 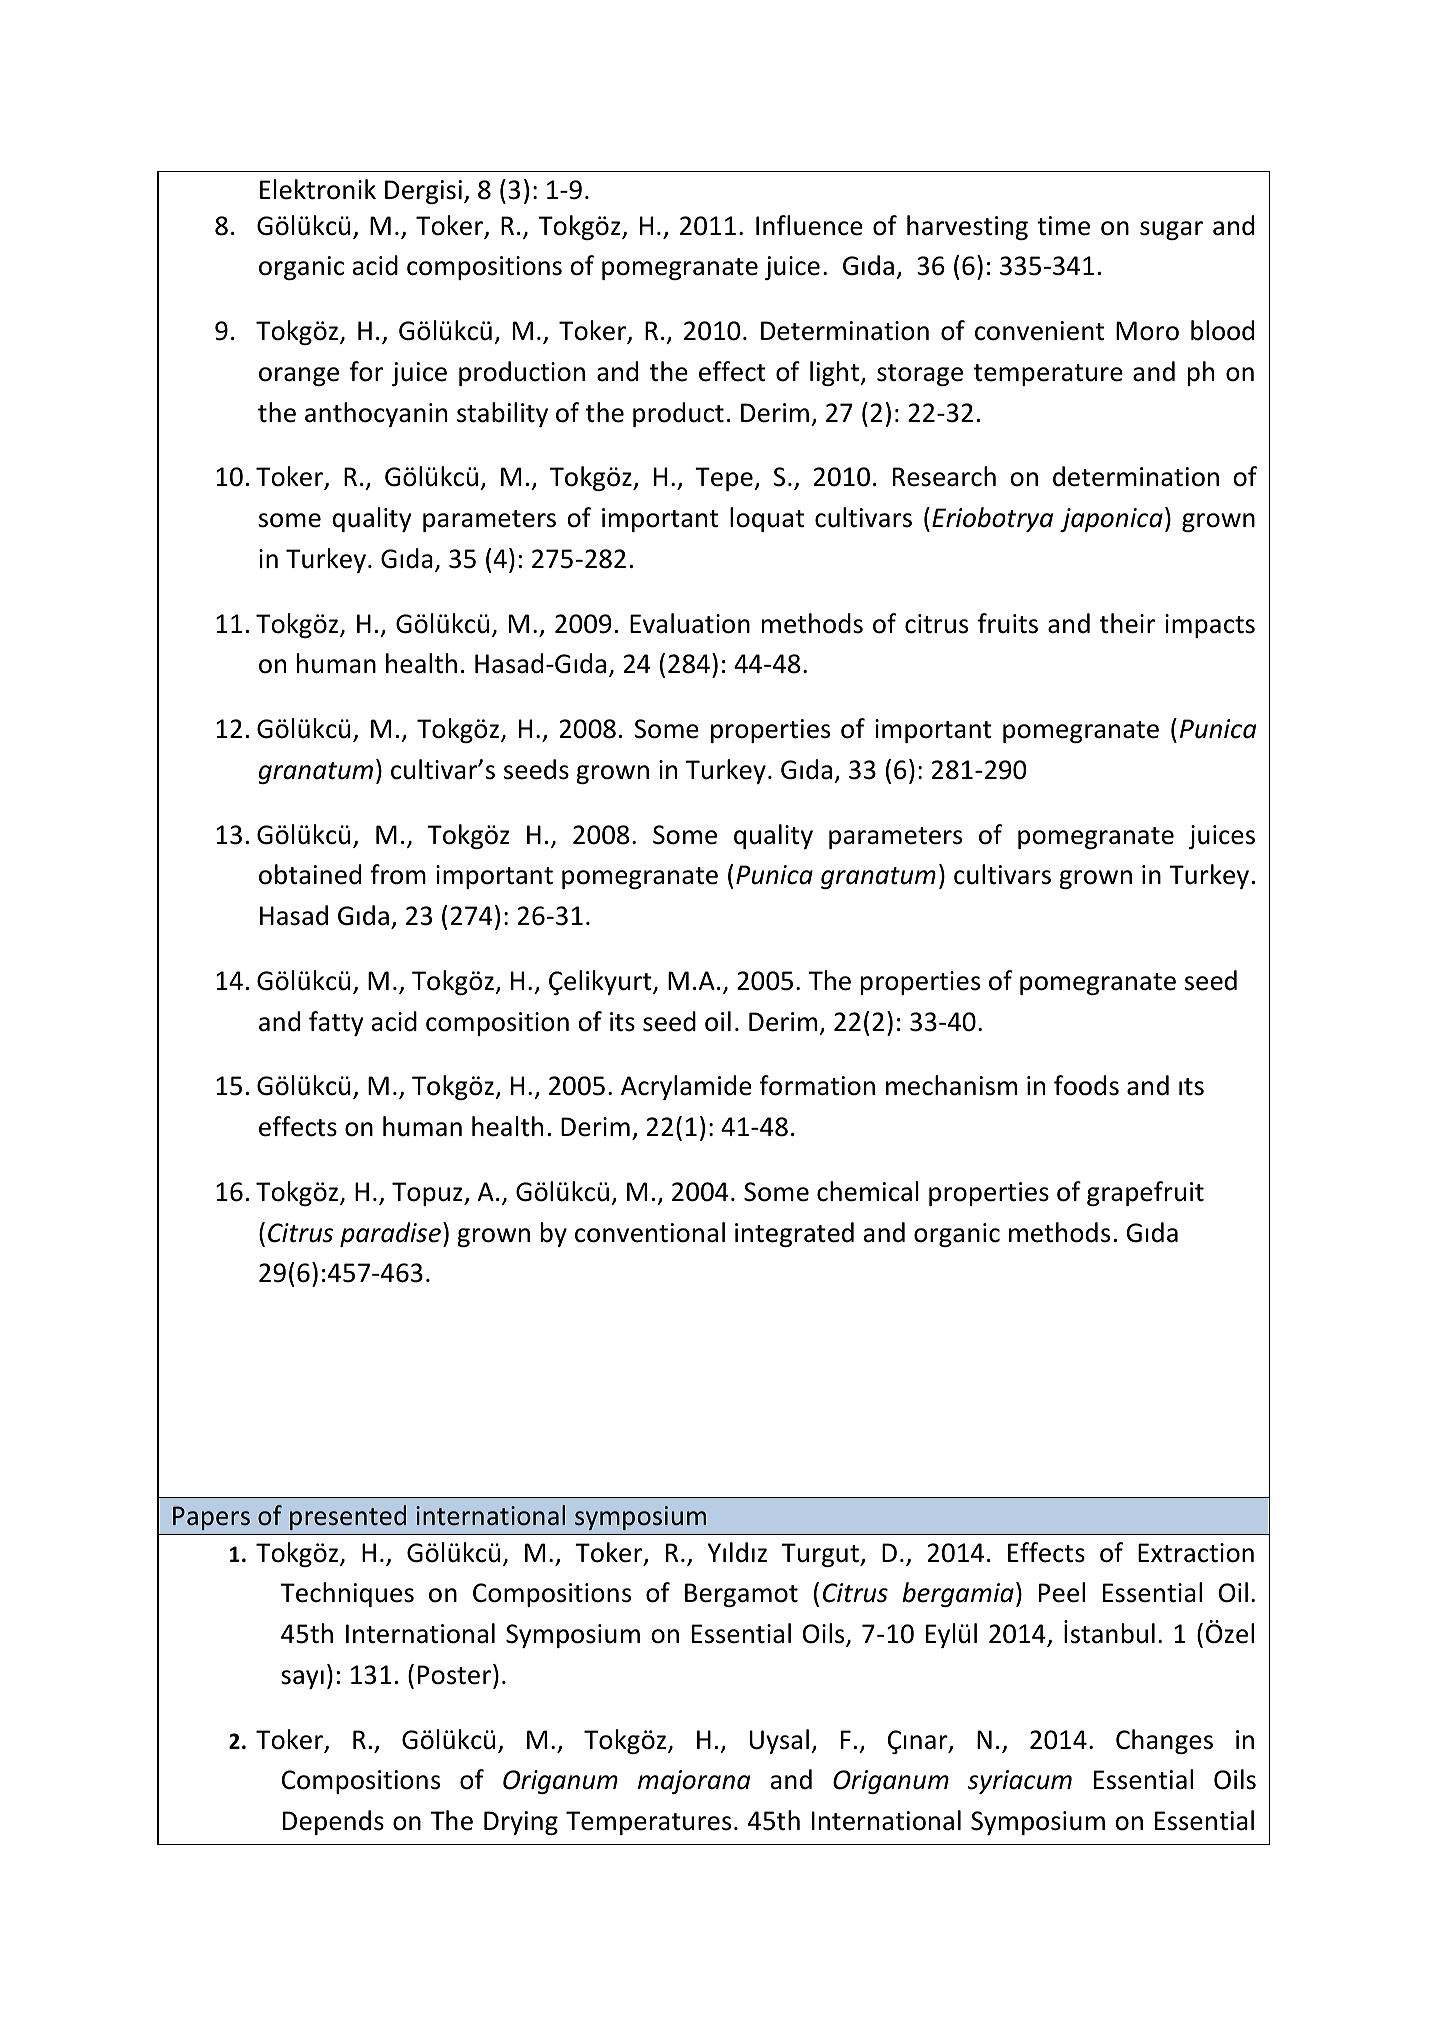 I want to click on foods, so click(x=1086, y=1085).
